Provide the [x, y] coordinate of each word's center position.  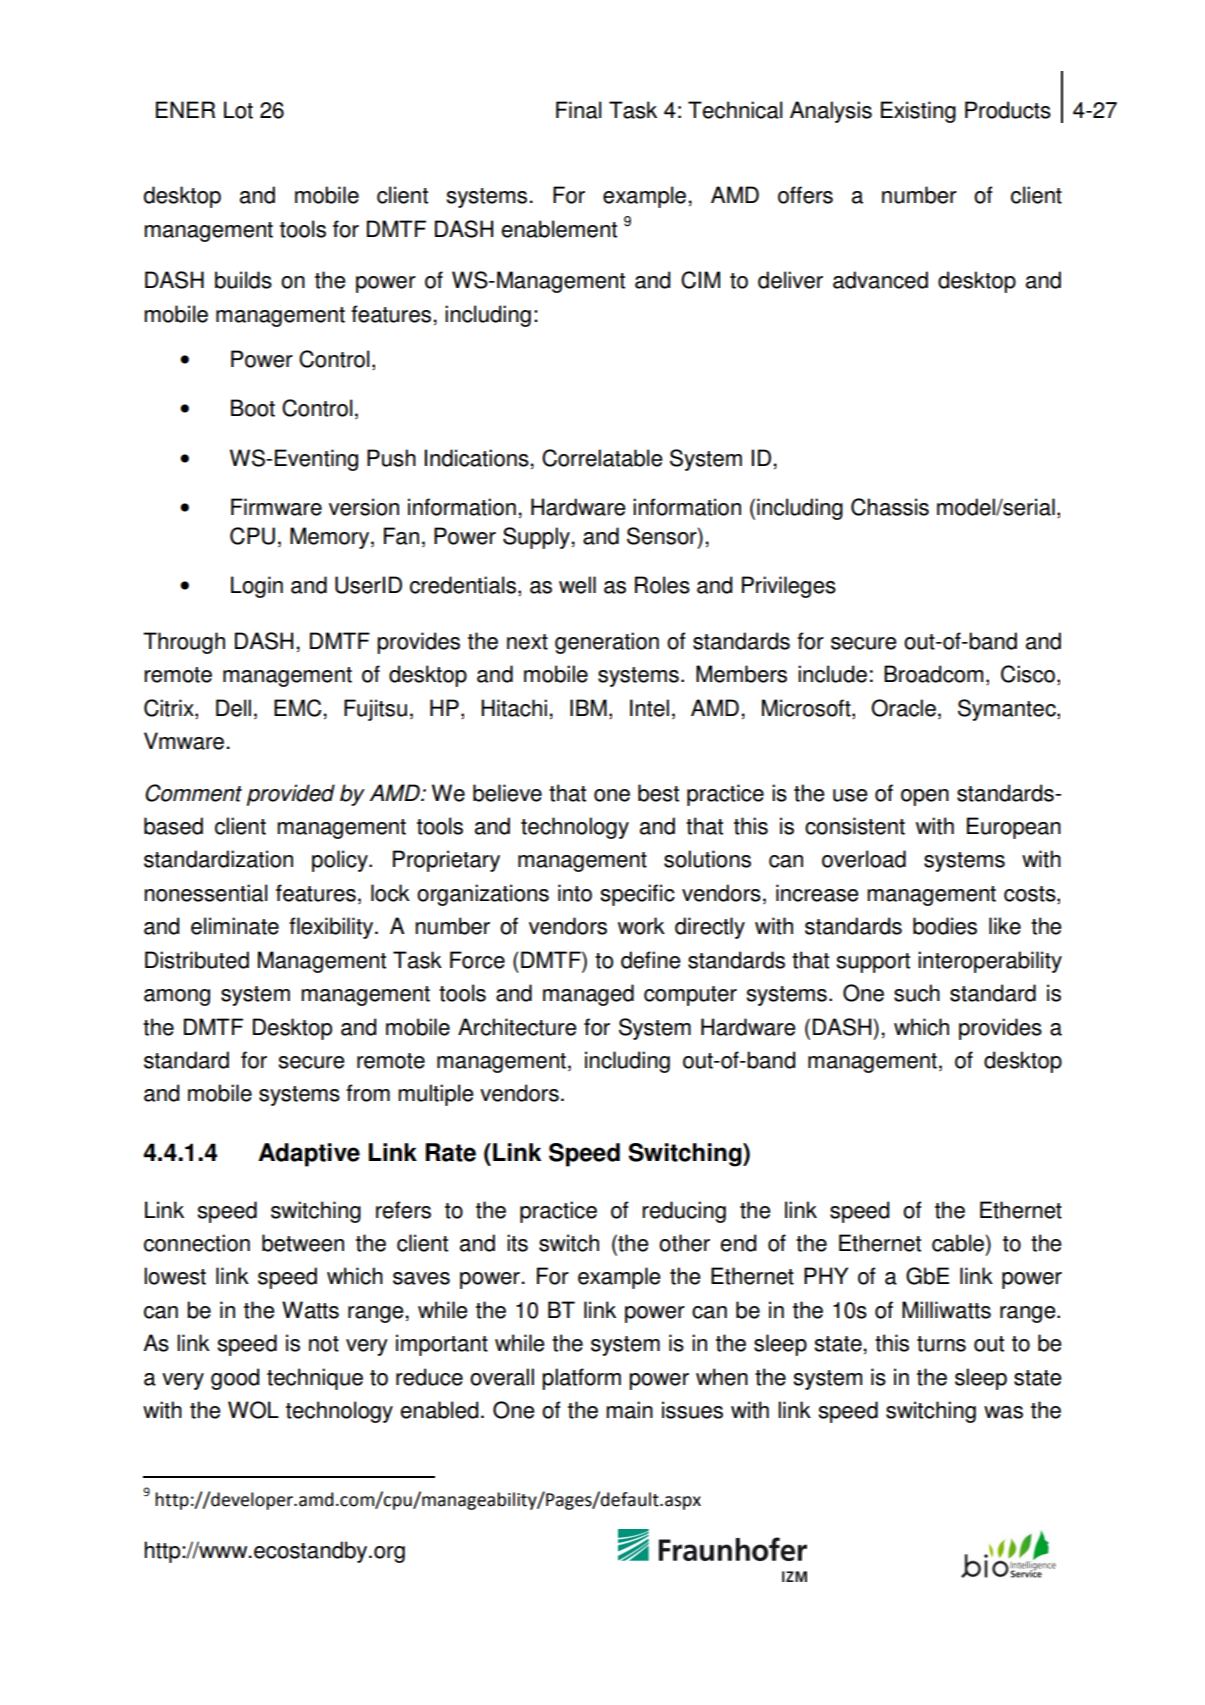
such [917, 993]
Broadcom [933, 674]
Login [257, 587]
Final [578, 110]
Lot [238, 110]
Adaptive [309, 1155]
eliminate [235, 926]
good [235, 1379]
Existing [918, 112]
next [527, 642]
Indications [476, 458]
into [575, 893]
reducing [684, 1212]
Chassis [890, 507]
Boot [253, 408]
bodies [945, 926]
